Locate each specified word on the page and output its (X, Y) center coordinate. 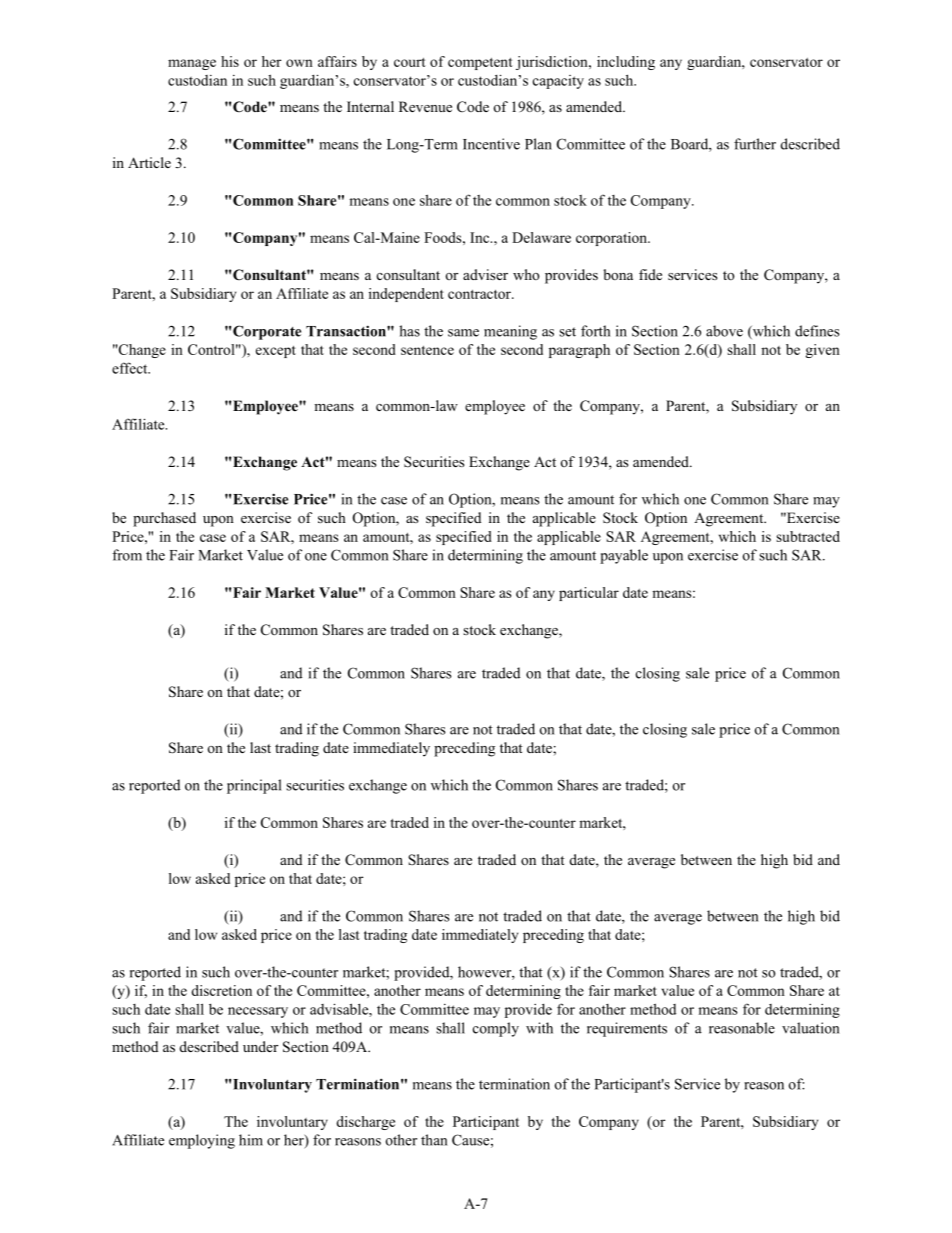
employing (202, 1141)
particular (589, 594)
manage (192, 64)
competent (480, 64)
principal (254, 786)
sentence (427, 350)
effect (131, 368)
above (724, 331)
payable (624, 556)
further (755, 144)
